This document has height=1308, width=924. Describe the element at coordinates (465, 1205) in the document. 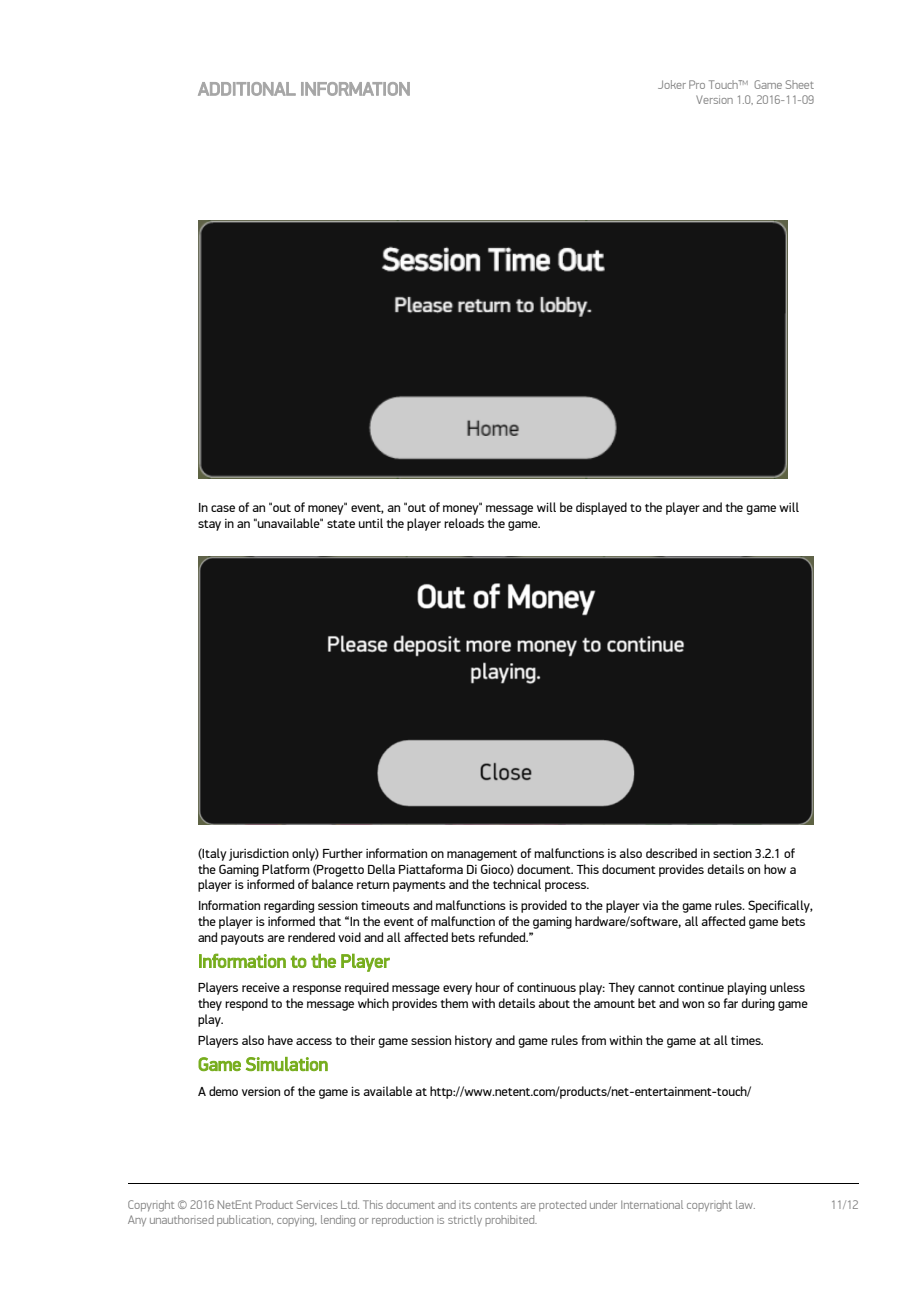

I see `its` at that location.
